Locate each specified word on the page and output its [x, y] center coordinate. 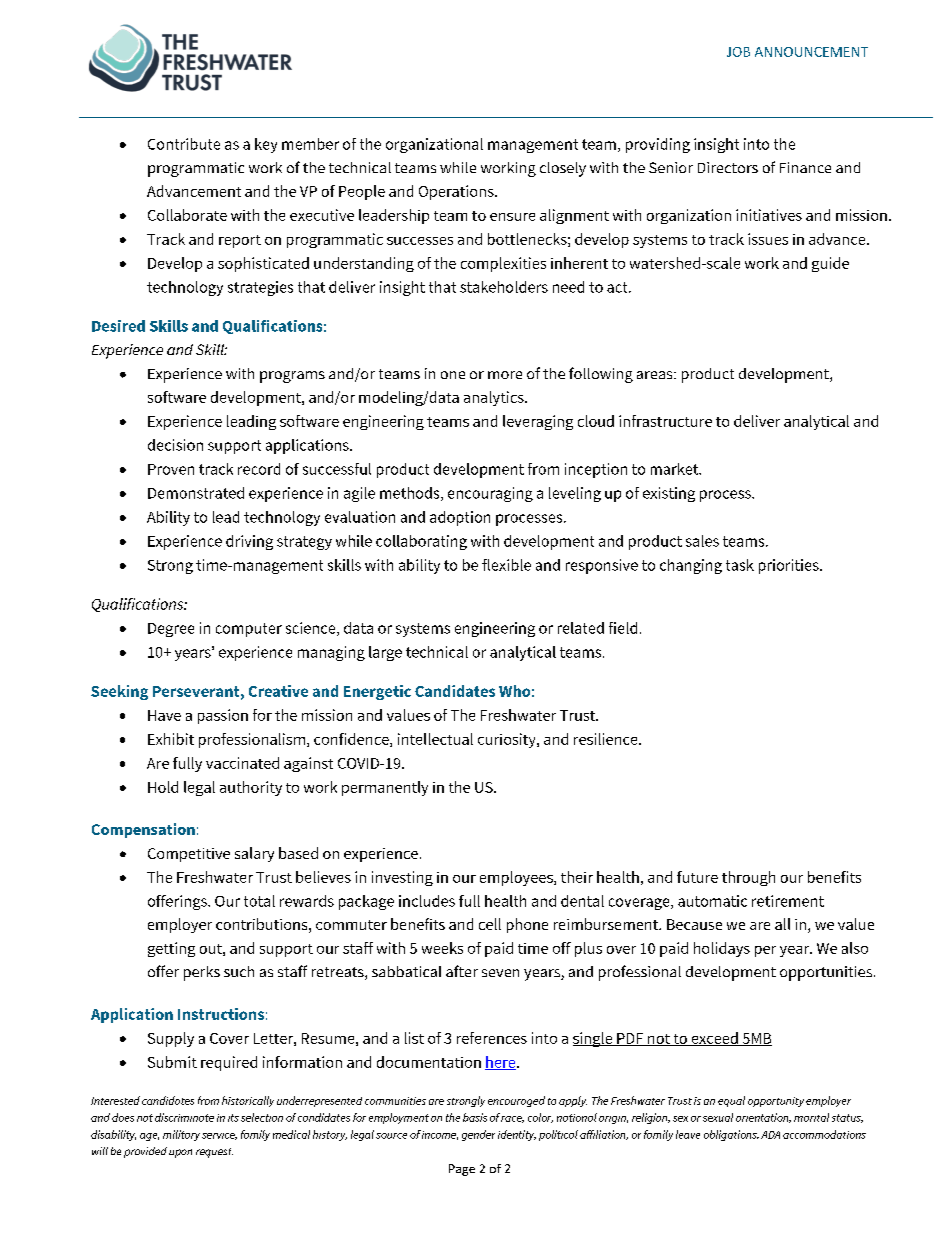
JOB [738, 52]
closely [563, 169]
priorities [790, 566]
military [181, 1135]
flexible [506, 565]
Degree [171, 630]
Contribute [184, 144]
